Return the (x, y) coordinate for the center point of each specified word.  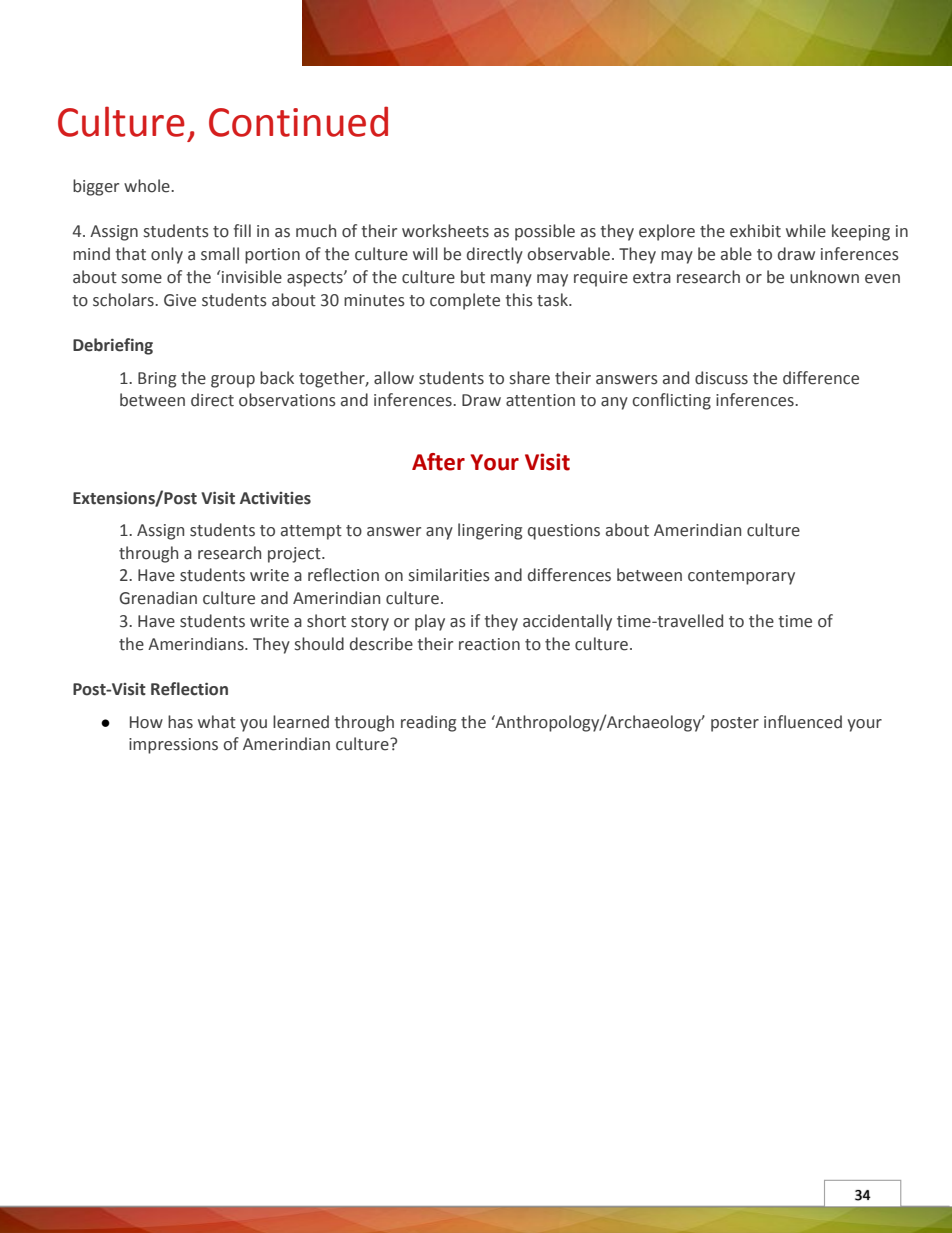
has (180, 722)
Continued (298, 121)
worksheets (445, 231)
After (438, 462)
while (806, 231)
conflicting (671, 401)
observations (287, 400)
